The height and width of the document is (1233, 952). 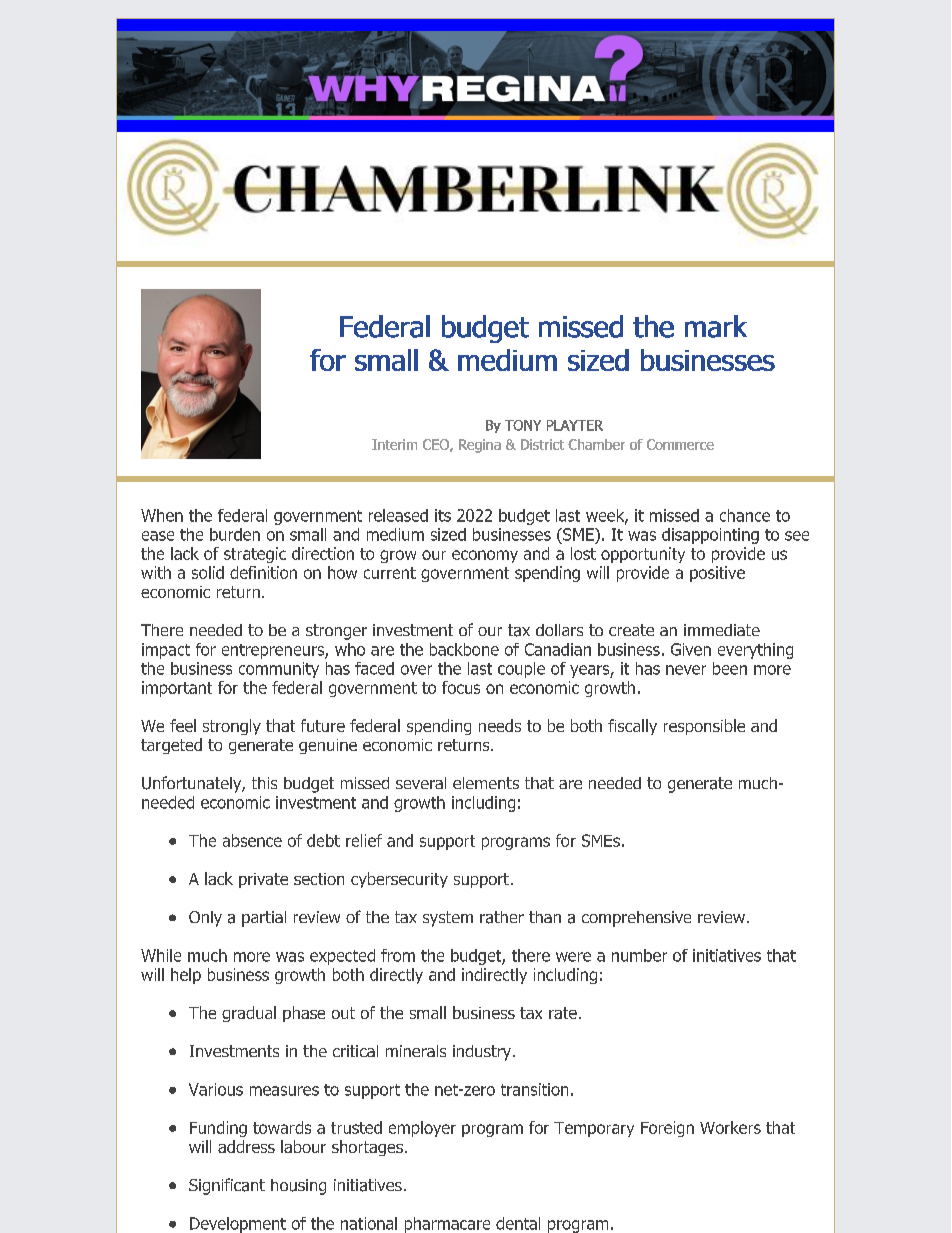 I want to click on industry, so click(x=482, y=1053).
